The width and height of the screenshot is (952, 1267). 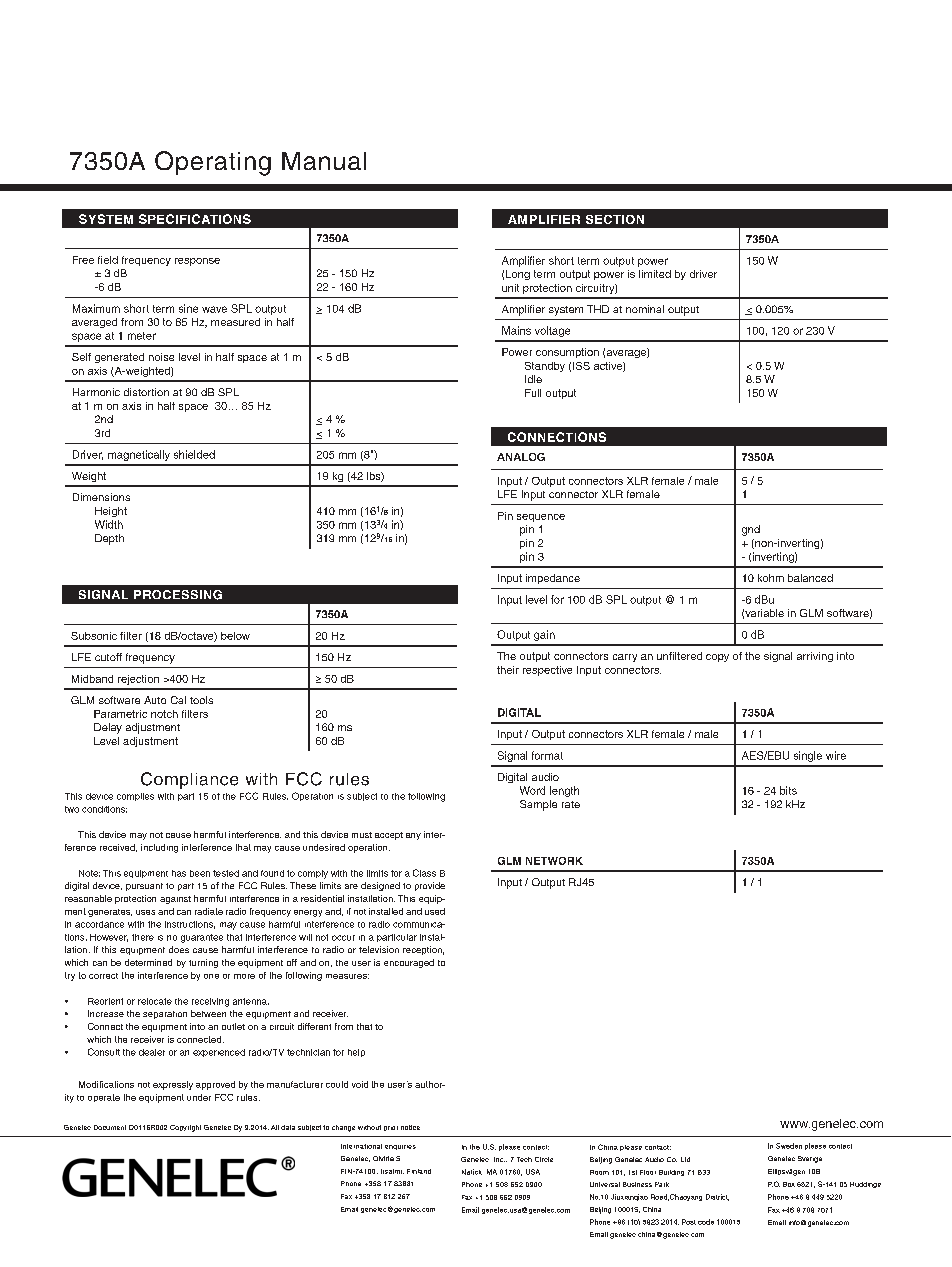 What do you see at coordinates (717, 1197) in the screenshot?
I see `District` at bounding box center [717, 1197].
